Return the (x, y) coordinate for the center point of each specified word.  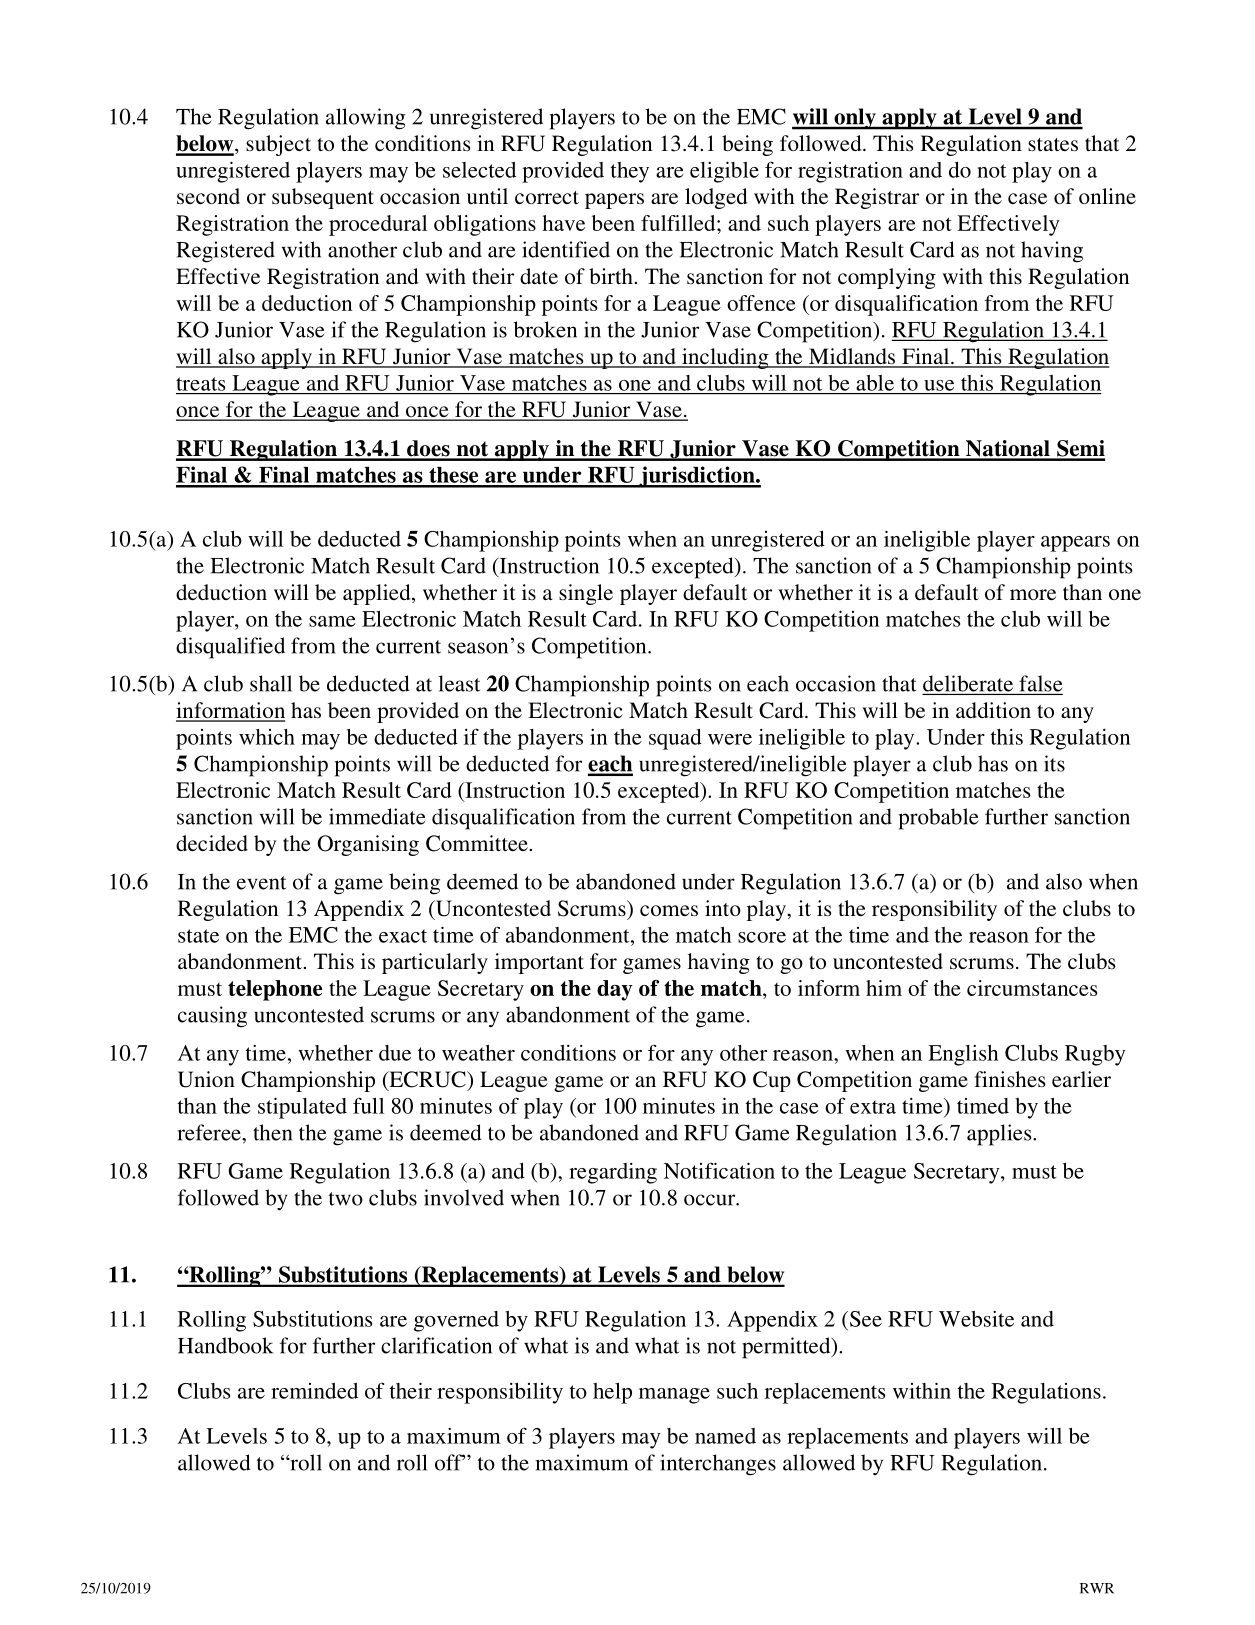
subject (278, 145)
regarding (613, 1173)
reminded (314, 1391)
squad (675, 739)
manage (674, 1396)
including (725, 358)
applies (1000, 1135)
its (1054, 763)
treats (200, 384)
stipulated (302, 1108)
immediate (377, 816)
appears (1075, 544)
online (1107, 196)
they (630, 172)
